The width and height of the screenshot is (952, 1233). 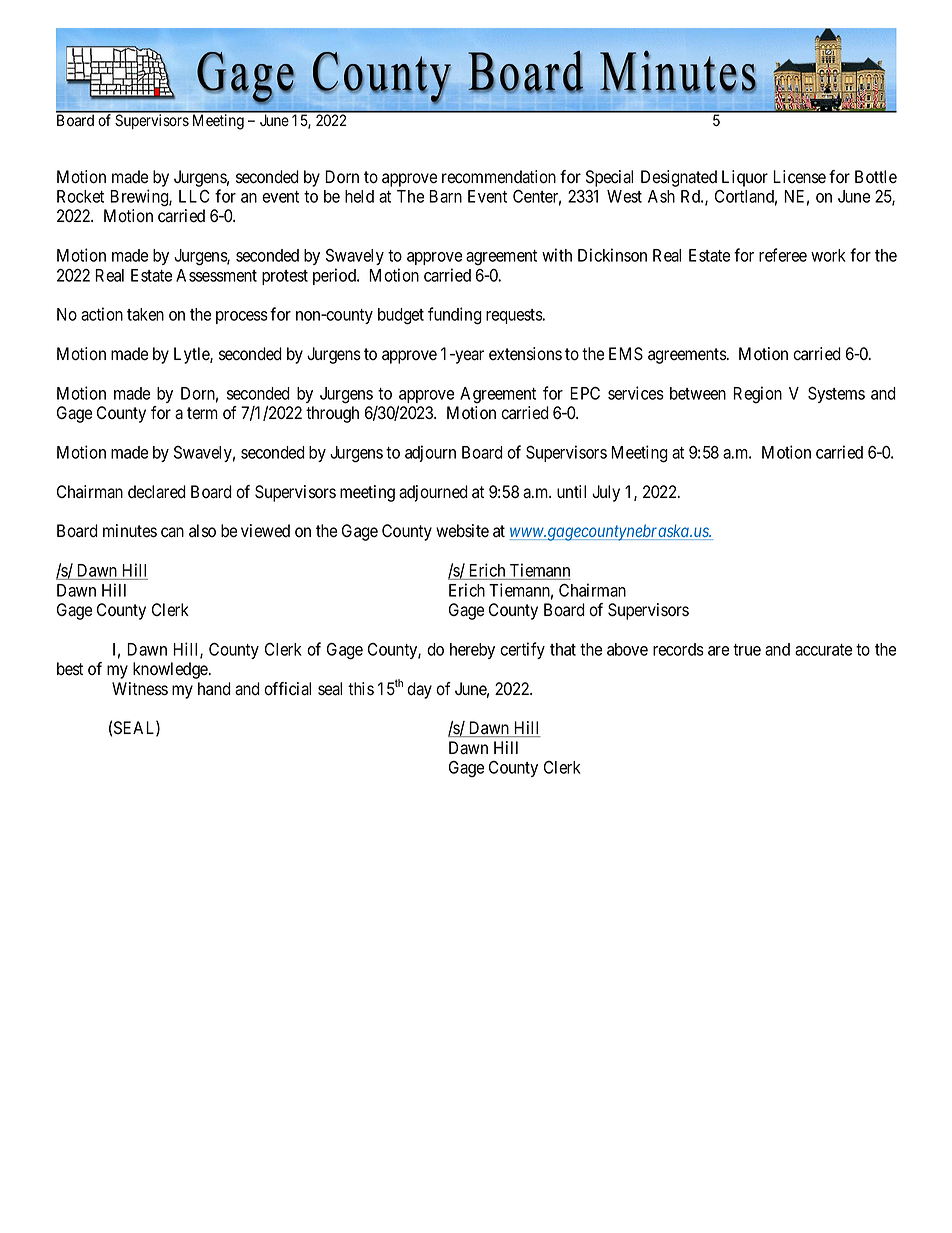 What do you see at coordinates (202, 413) in the screenshot?
I see `term` at bounding box center [202, 413].
